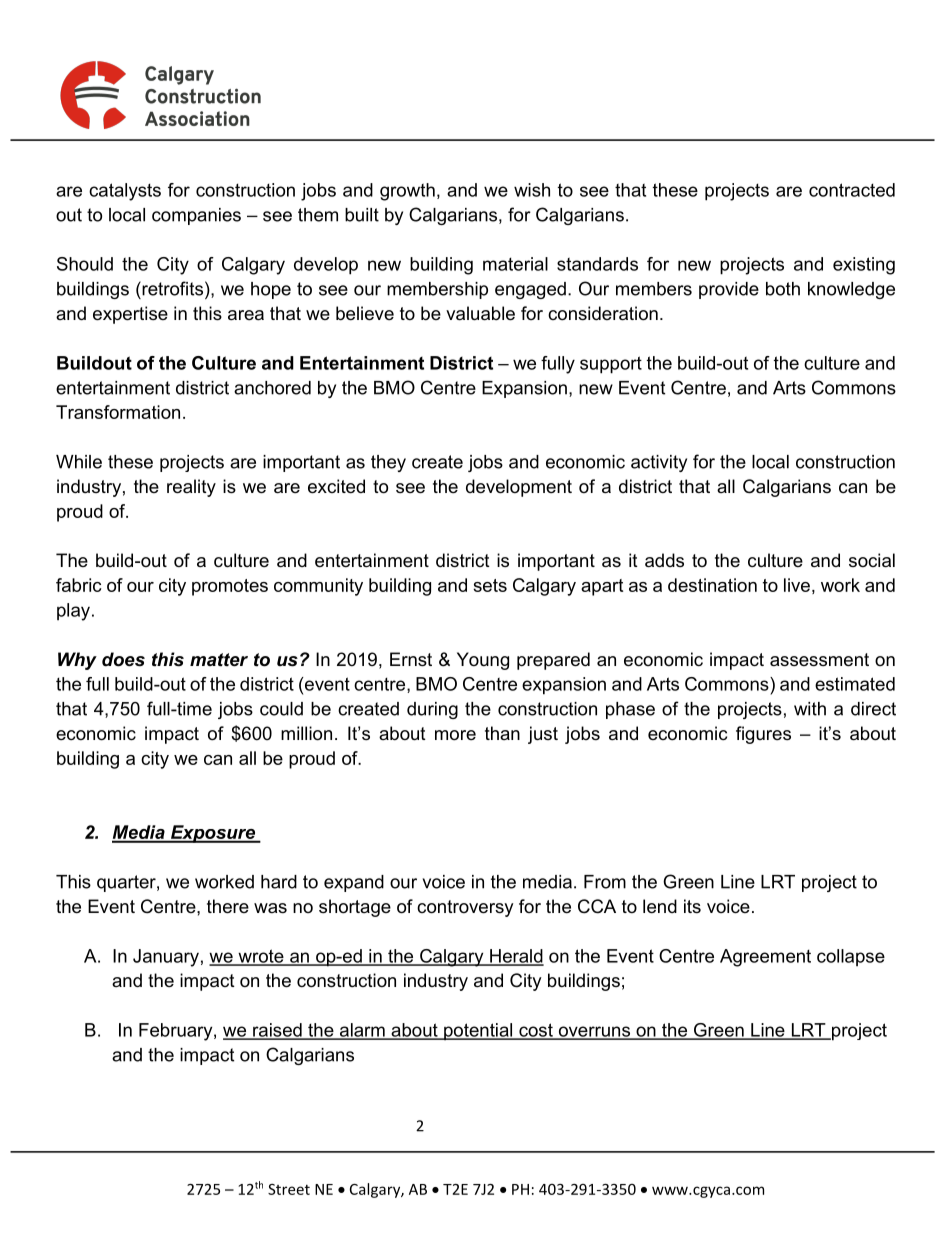 Image resolution: width=952 pixels, height=1233 pixels. What do you see at coordinates (465, 908) in the screenshot?
I see `controversy` at bounding box center [465, 908].
